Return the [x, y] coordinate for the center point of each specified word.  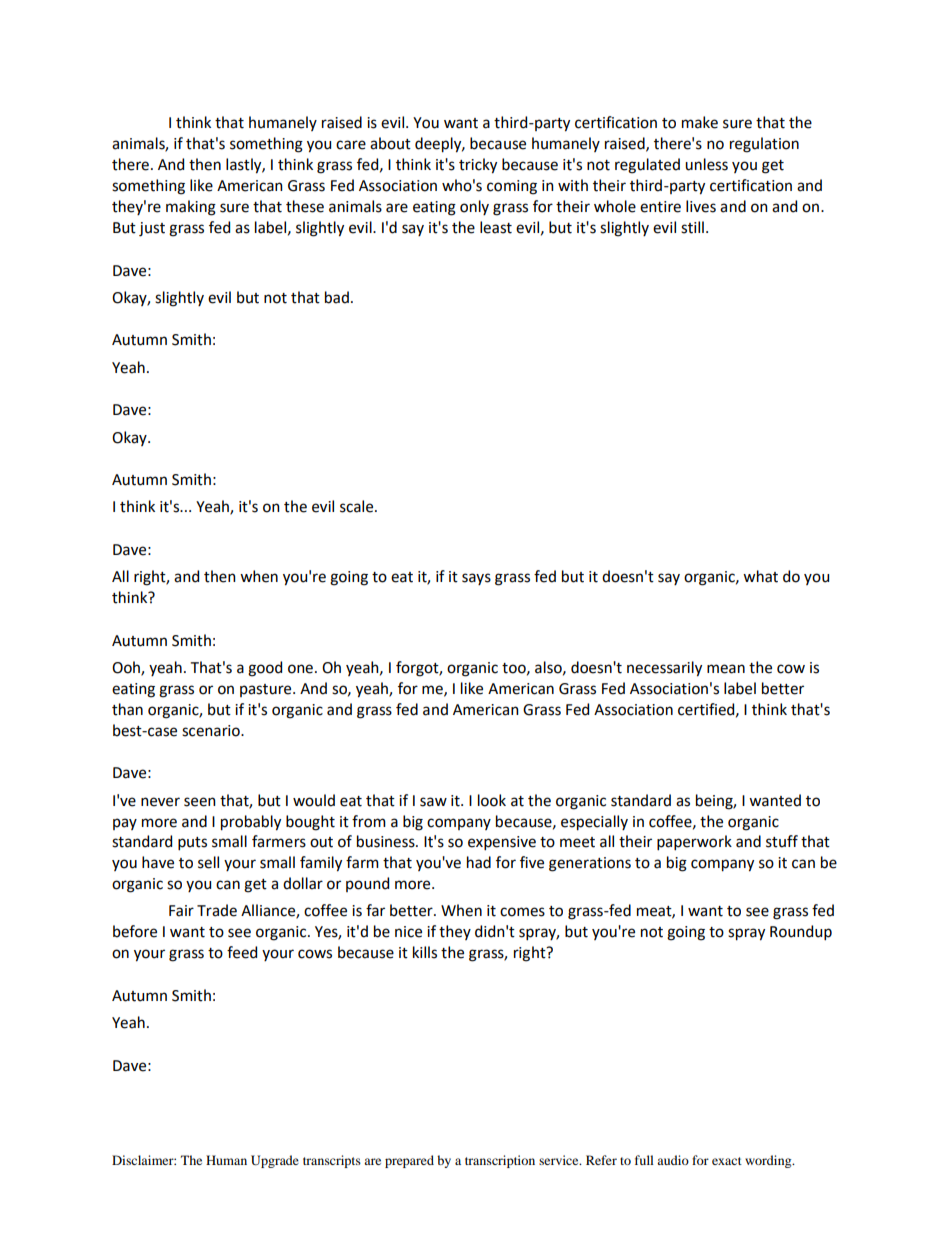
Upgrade [275, 1161]
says [476, 579]
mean [726, 669]
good [265, 669]
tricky [478, 166]
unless [706, 164]
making [191, 208]
